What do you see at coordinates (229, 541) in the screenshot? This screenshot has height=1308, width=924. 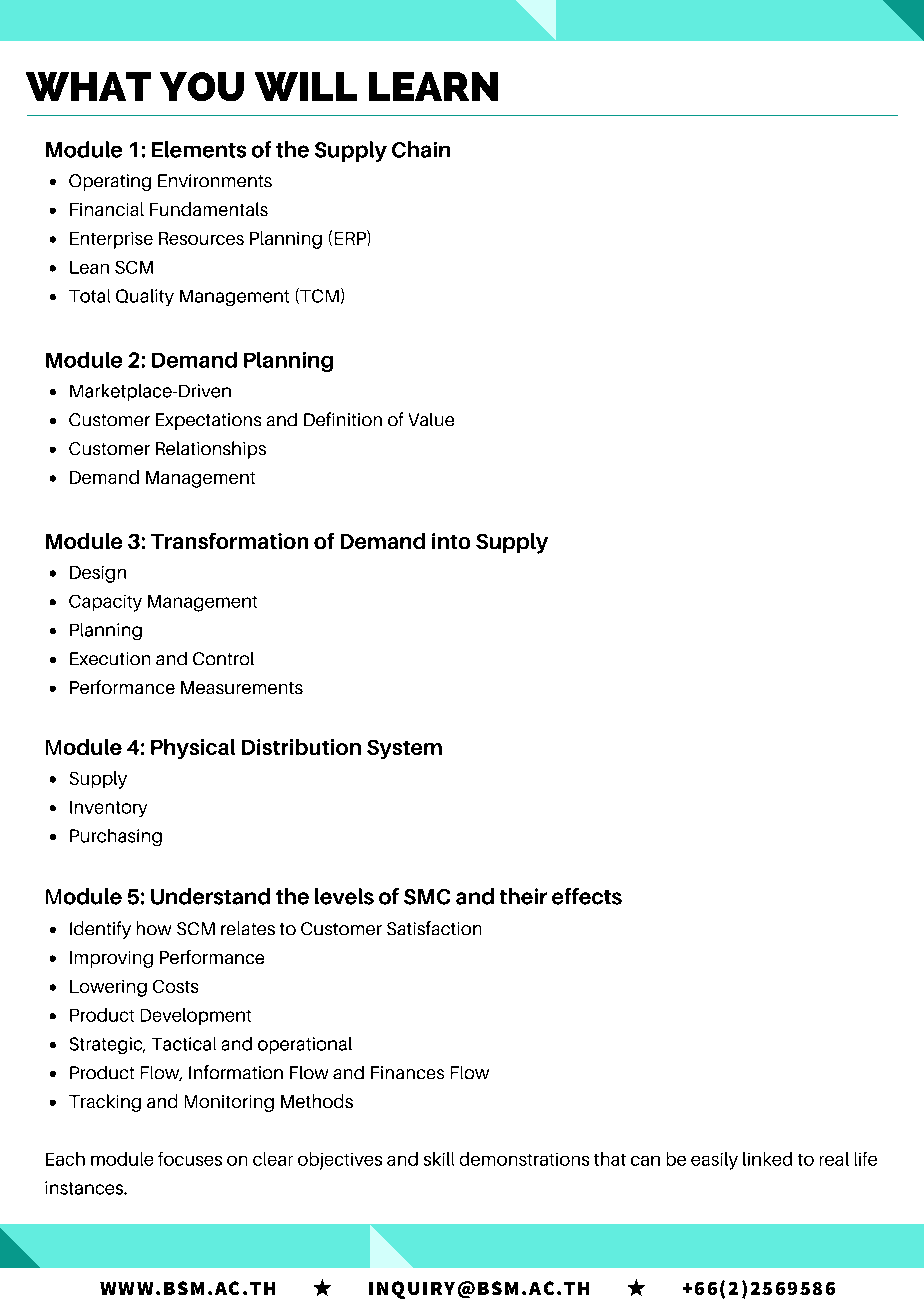 I see `Transformation` at bounding box center [229, 541].
